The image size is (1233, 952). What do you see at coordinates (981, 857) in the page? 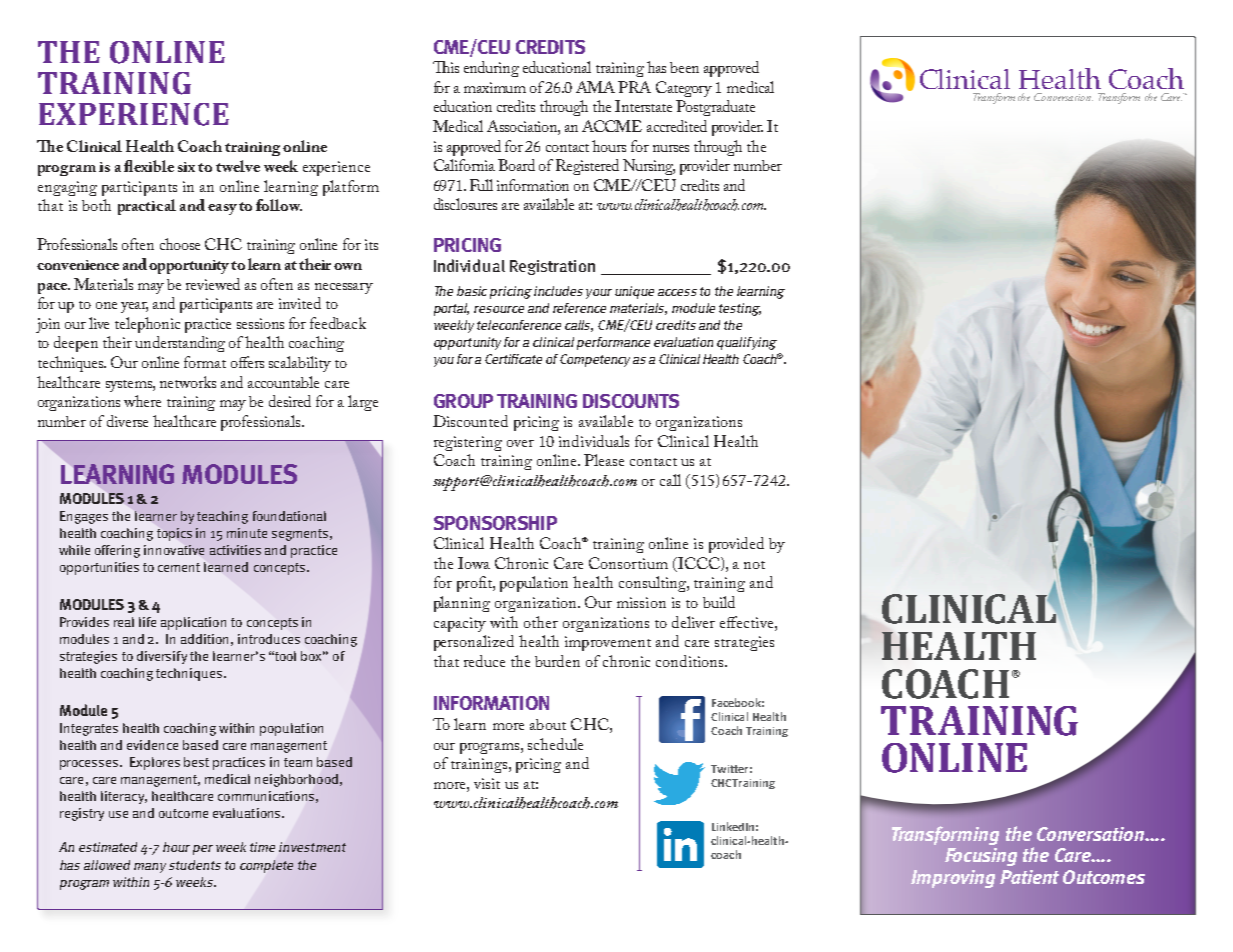
I see `Focusing` at bounding box center [981, 857].
